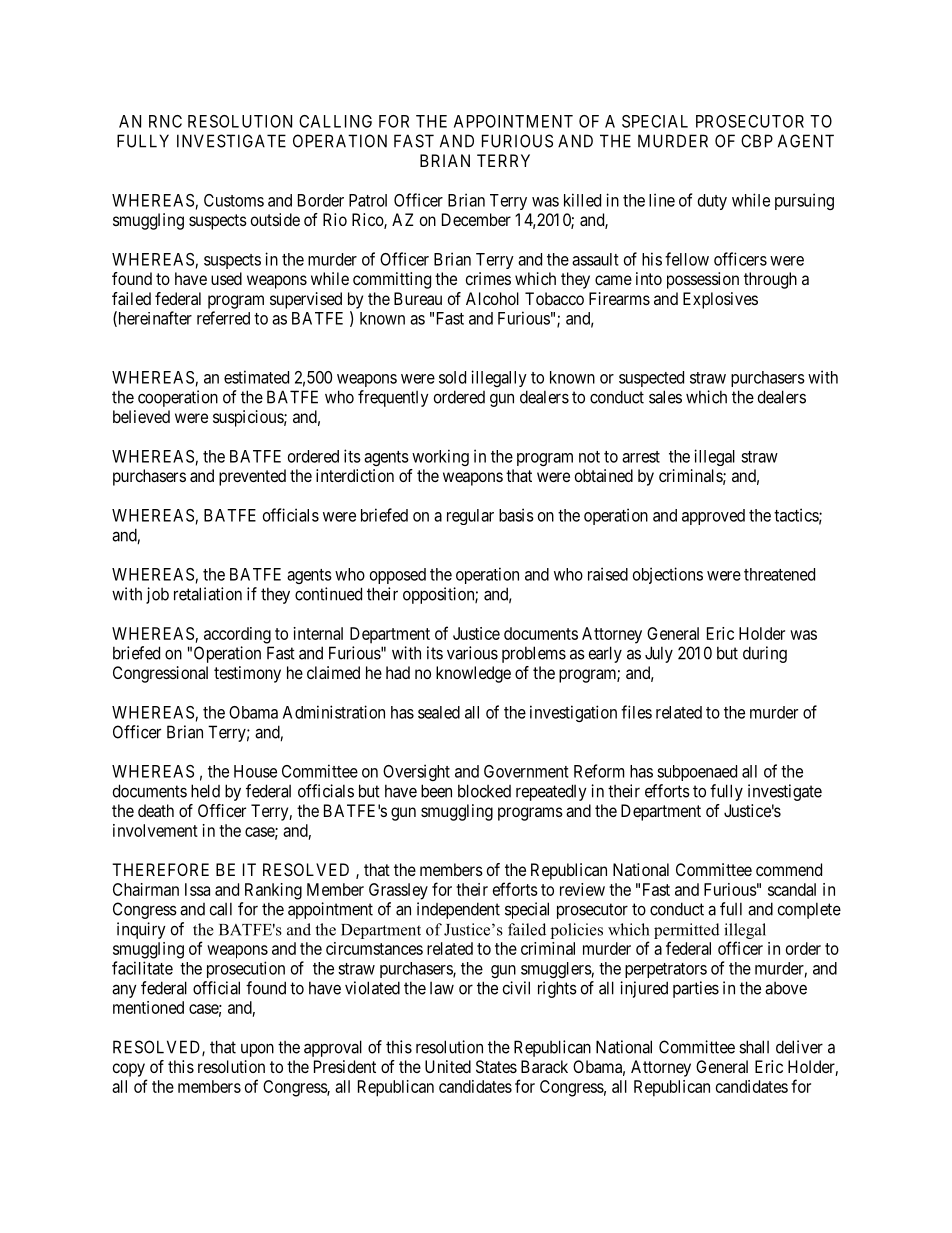 Image resolution: width=952 pixels, height=1233 pixels. What do you see at coordinates (165, 121) in the screenshot?
I see `RNC` at bounding box center [165, 121].
